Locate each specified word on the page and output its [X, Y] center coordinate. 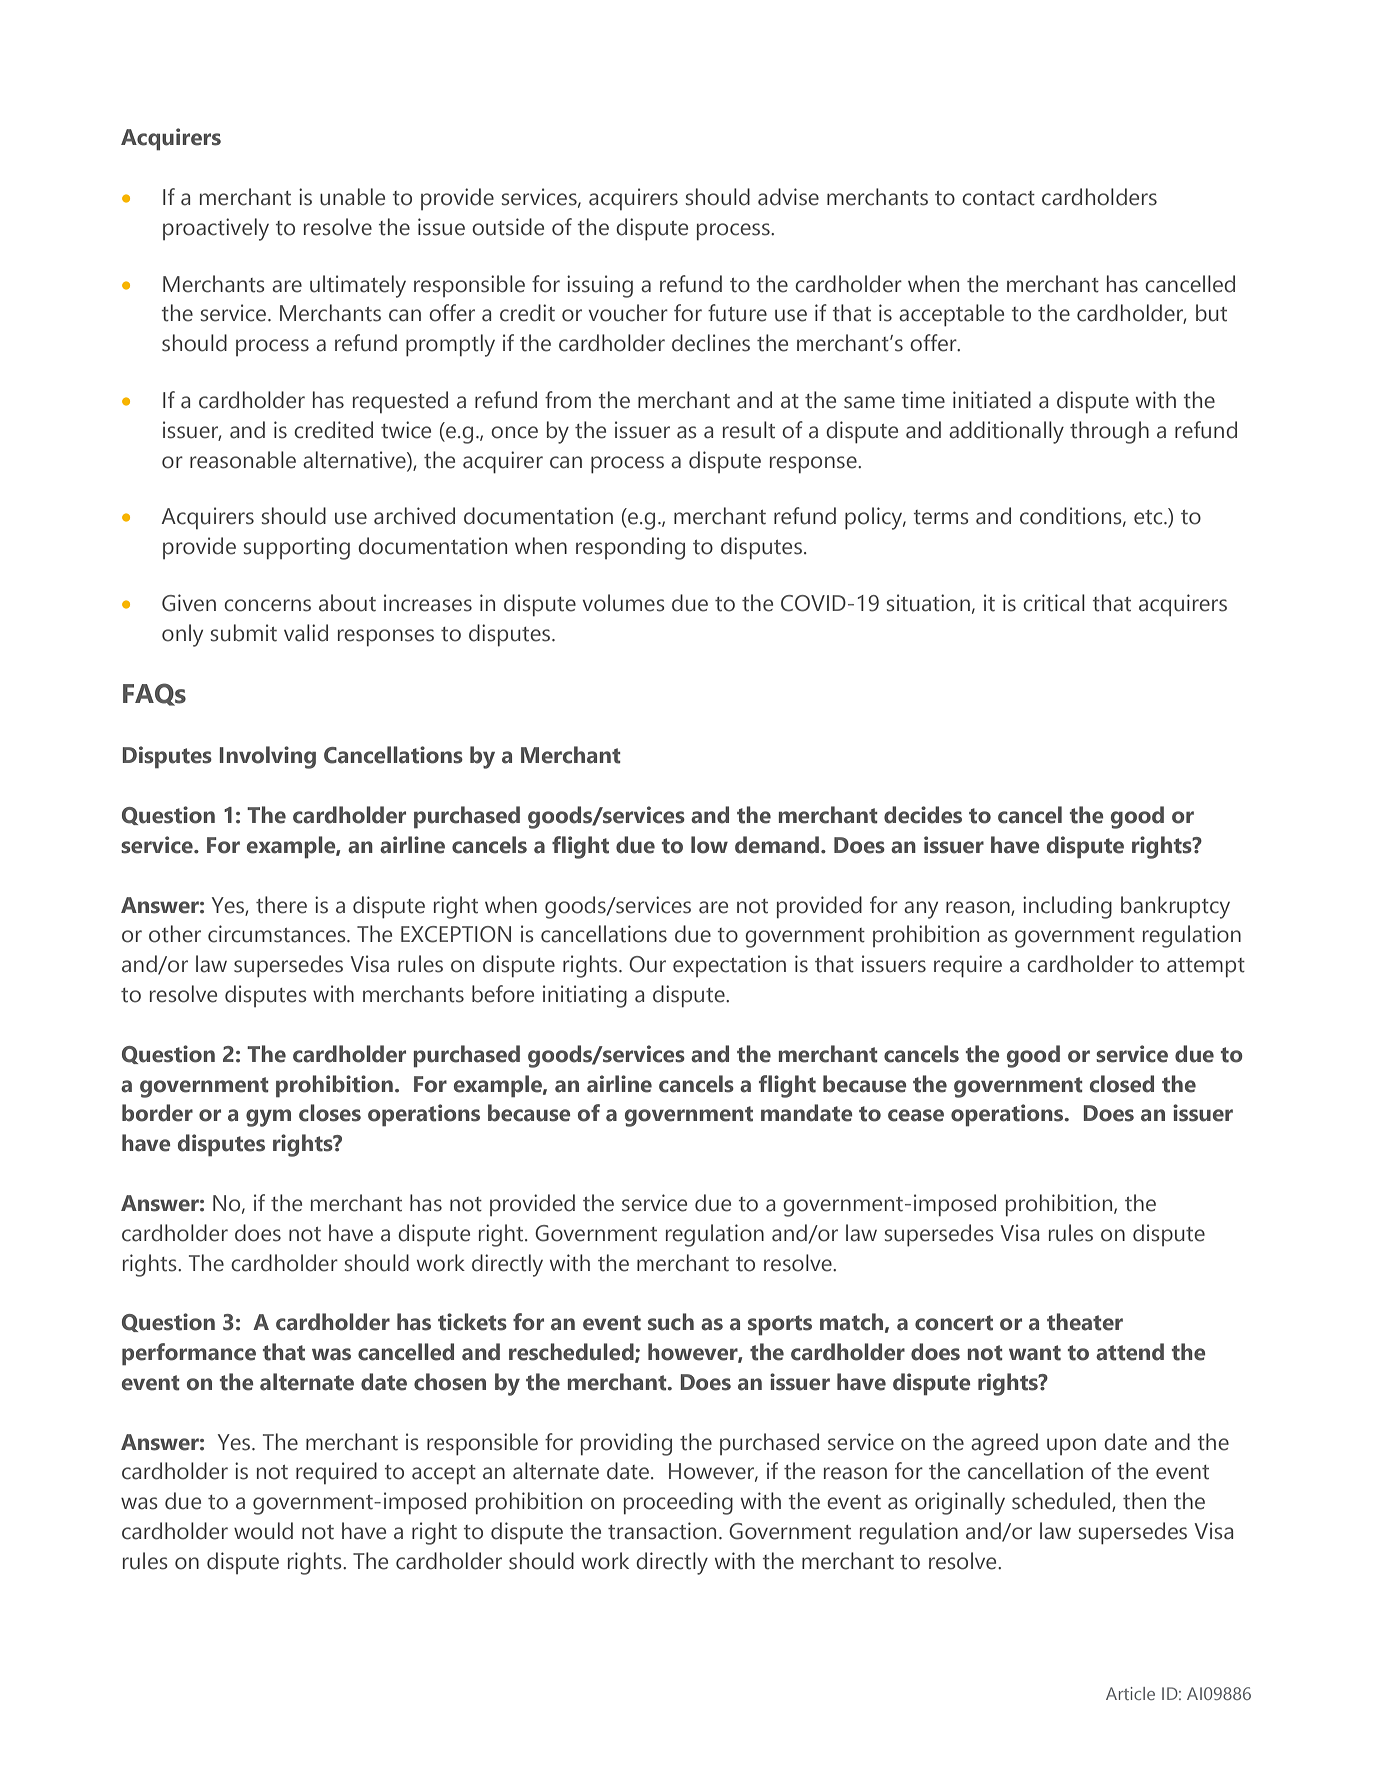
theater [1085, 1322]
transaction [662, 1531]
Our [647, 964]
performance [189, 1354]
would [263, 1531]
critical [1054, 603]
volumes [623, 603]
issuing [600, 286]
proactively [216, 229]
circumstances [278, 934]
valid [306, 633]
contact [998, 198]
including [1067, 907]
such [671, 1322]
